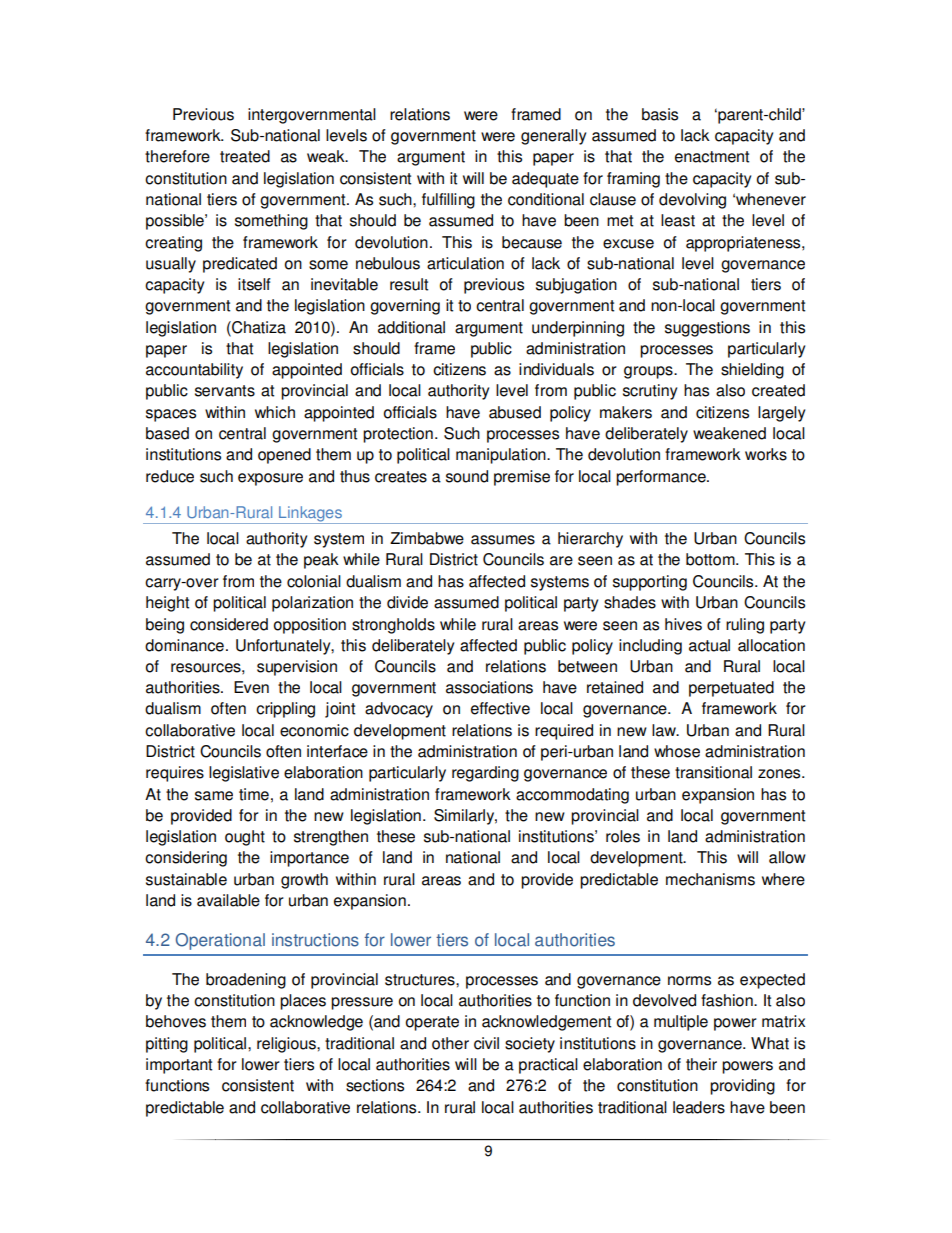 This screenshot has width=952, height=1233. I want to click on fulfilling, so click(448, 201).
